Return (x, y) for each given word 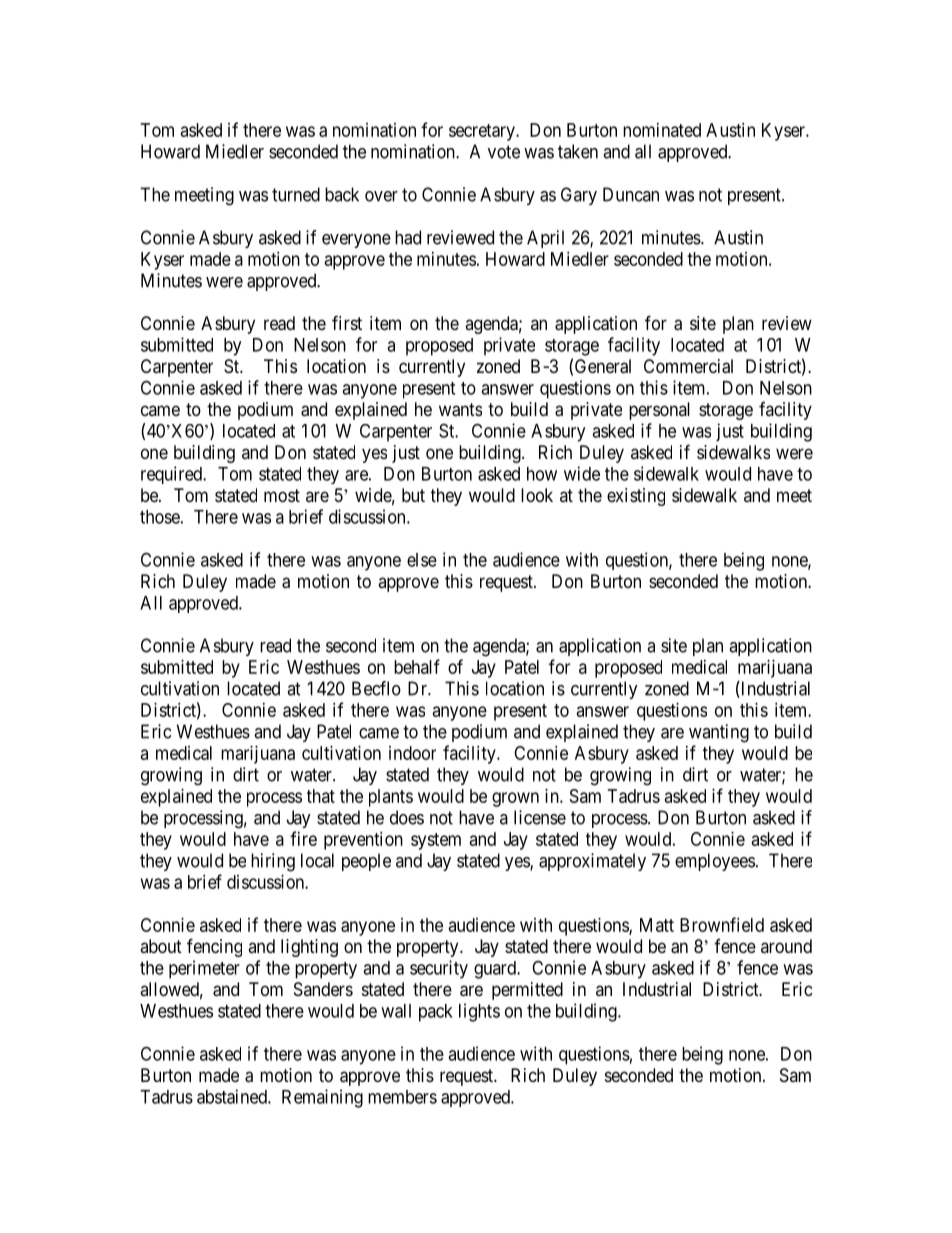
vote (504, 152)
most (282, 495)
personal (659, 411)
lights (479, 1012)
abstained (233, 1096)
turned (296, 194)
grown (515, 799)
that (321, 796)
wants (460, 410)
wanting (719, 733)
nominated (662, 130)
